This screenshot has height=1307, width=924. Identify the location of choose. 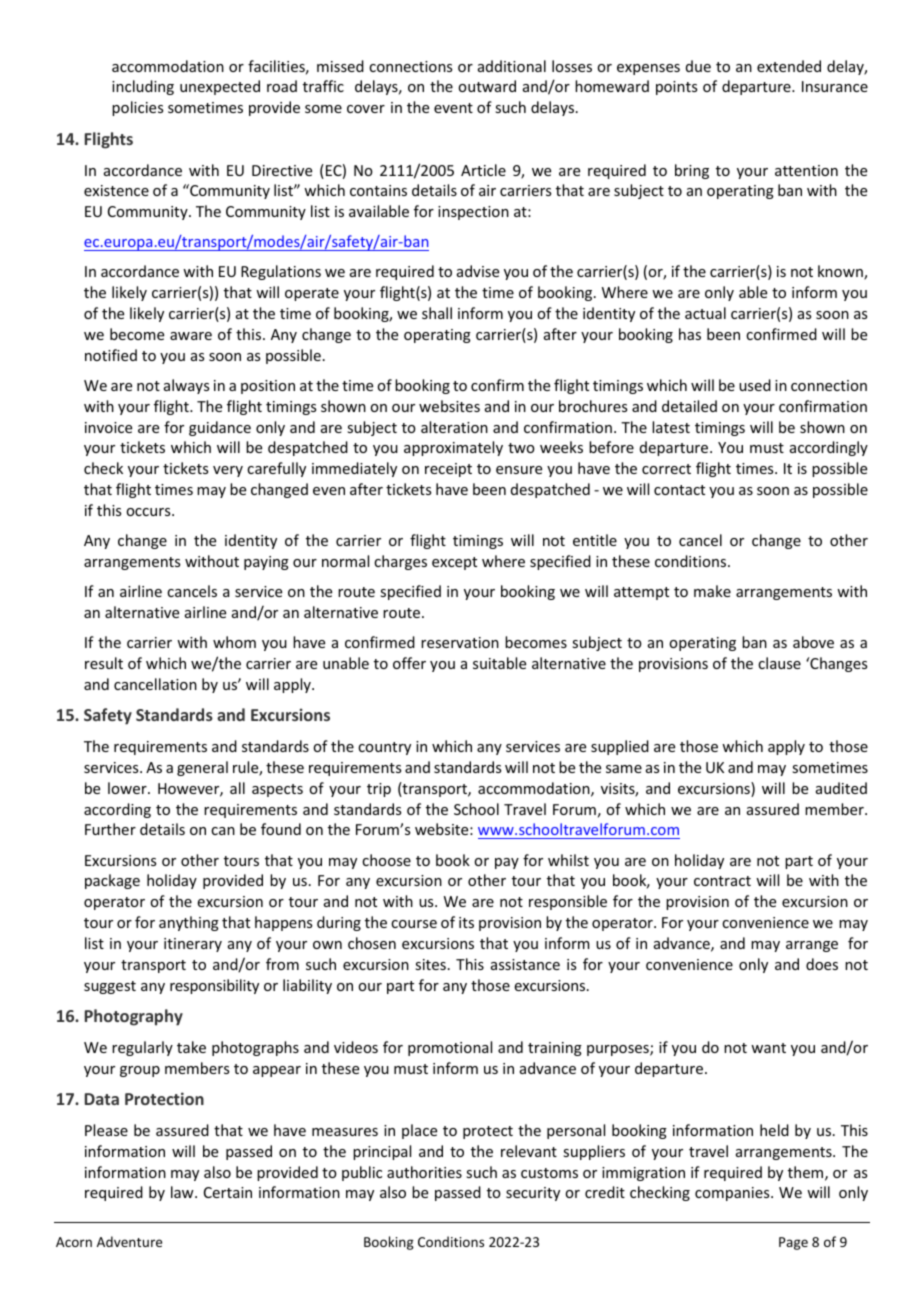
(386, 860).
